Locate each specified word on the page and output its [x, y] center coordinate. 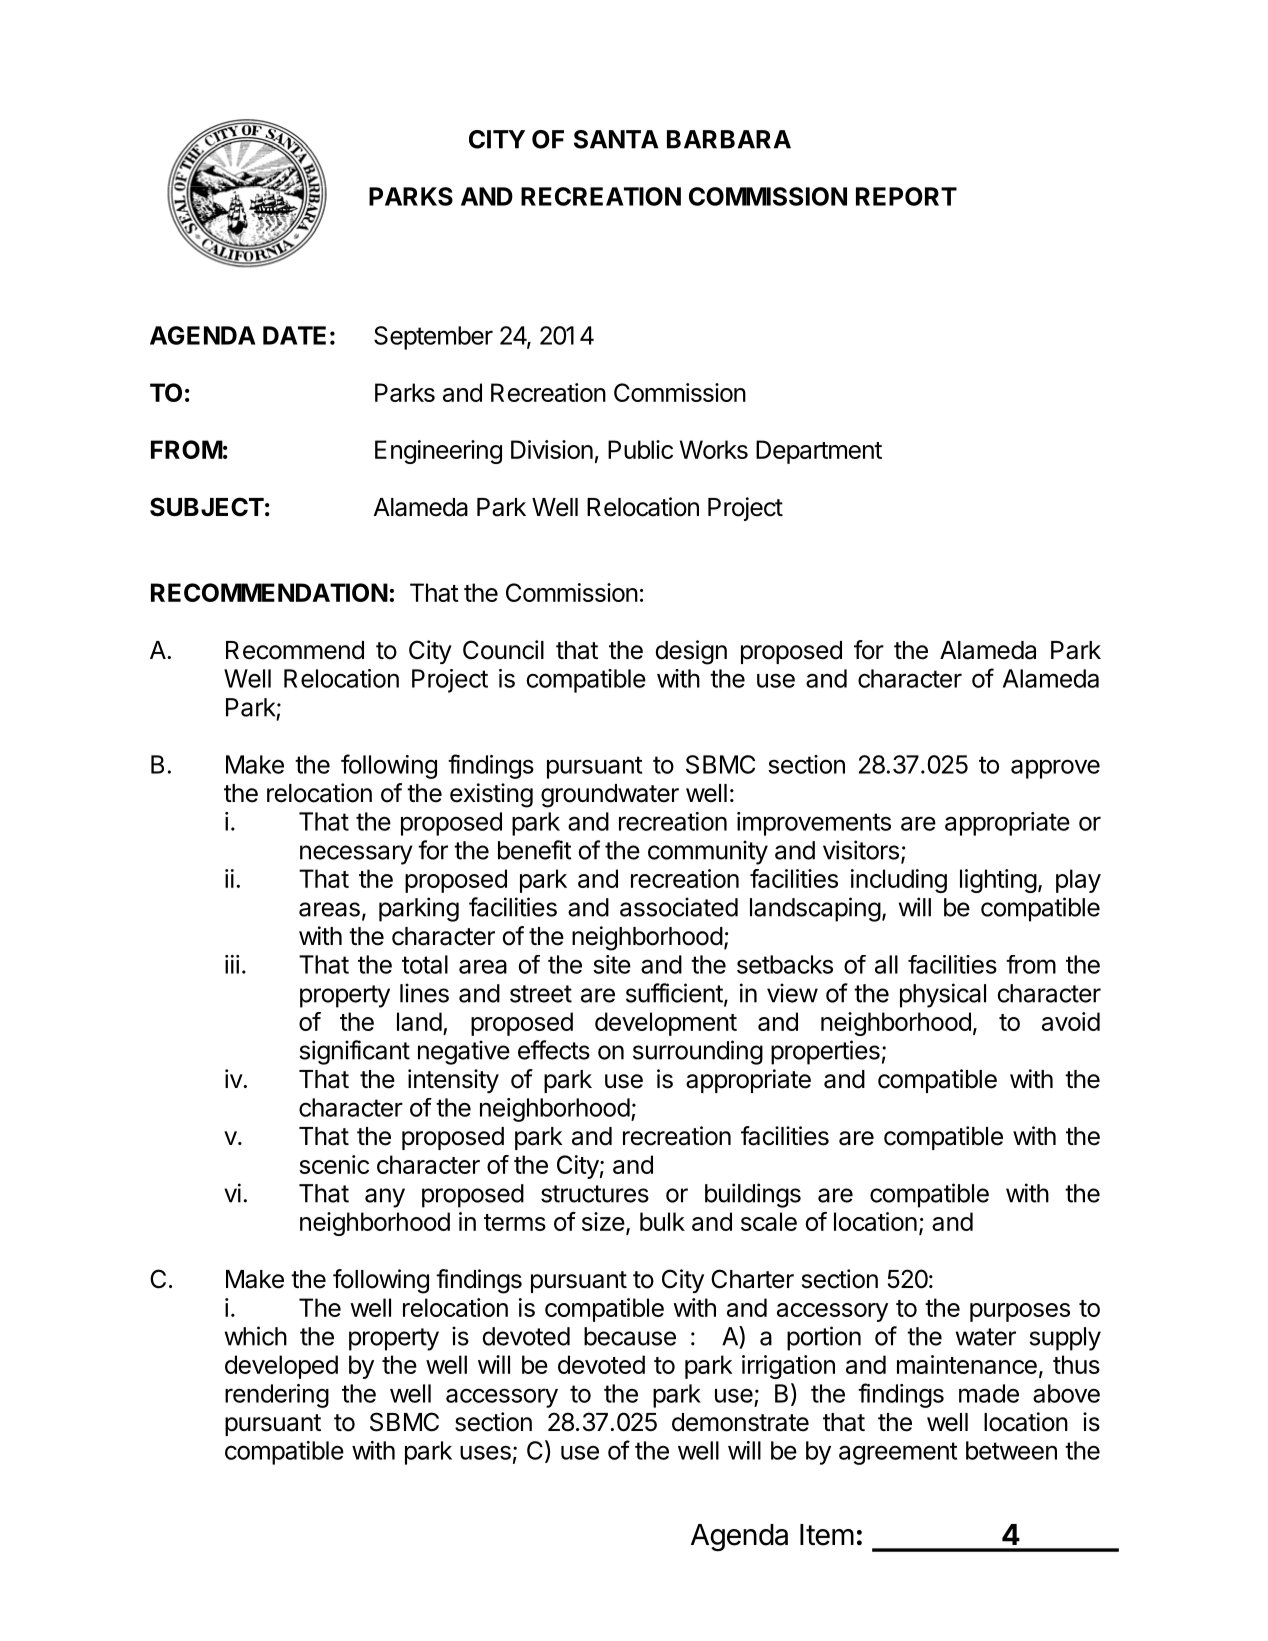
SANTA [616, 139]
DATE [294, 335]
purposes [1020, 1312]
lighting [998, 881]
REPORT [906, 196]
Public [640, 449]
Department [819, 452]
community [708, 852]
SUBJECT [207, 507]
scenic [334, 1164]
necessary [356, 855]
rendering [277, 1396]
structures [595, 1194]
